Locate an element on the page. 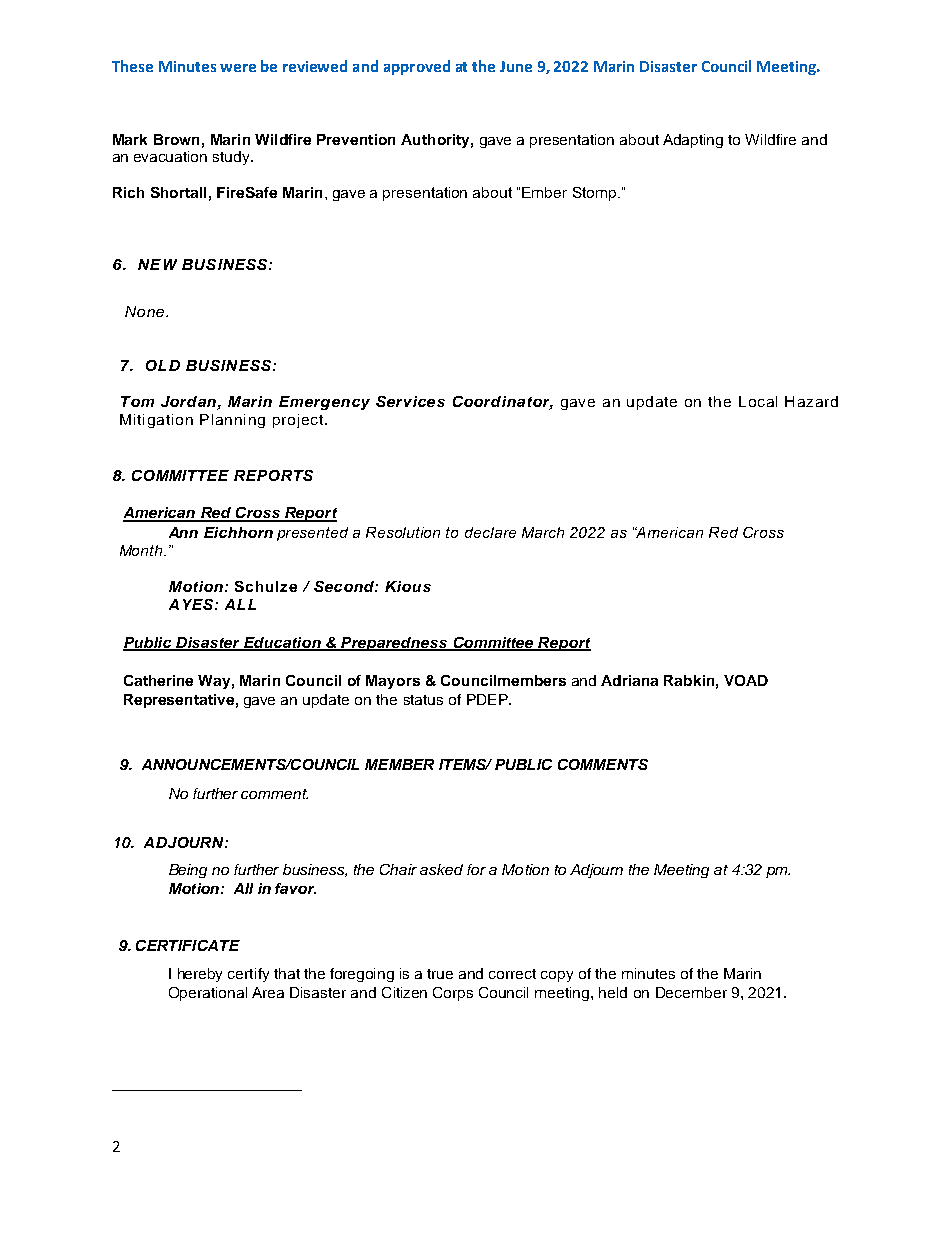  hereby is located at coordinates (200, 975).
